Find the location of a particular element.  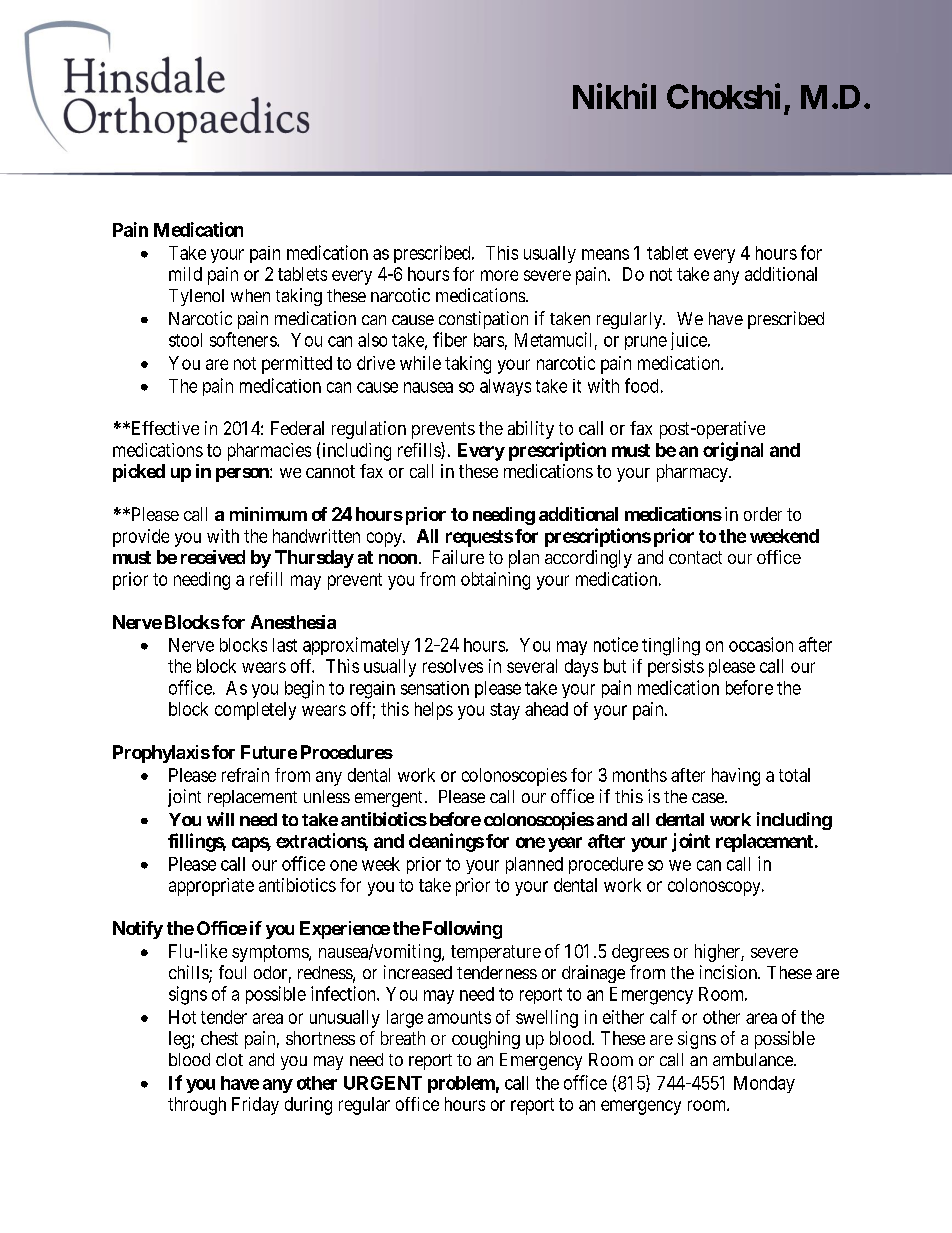

original is located at coordinates (733, 451).
